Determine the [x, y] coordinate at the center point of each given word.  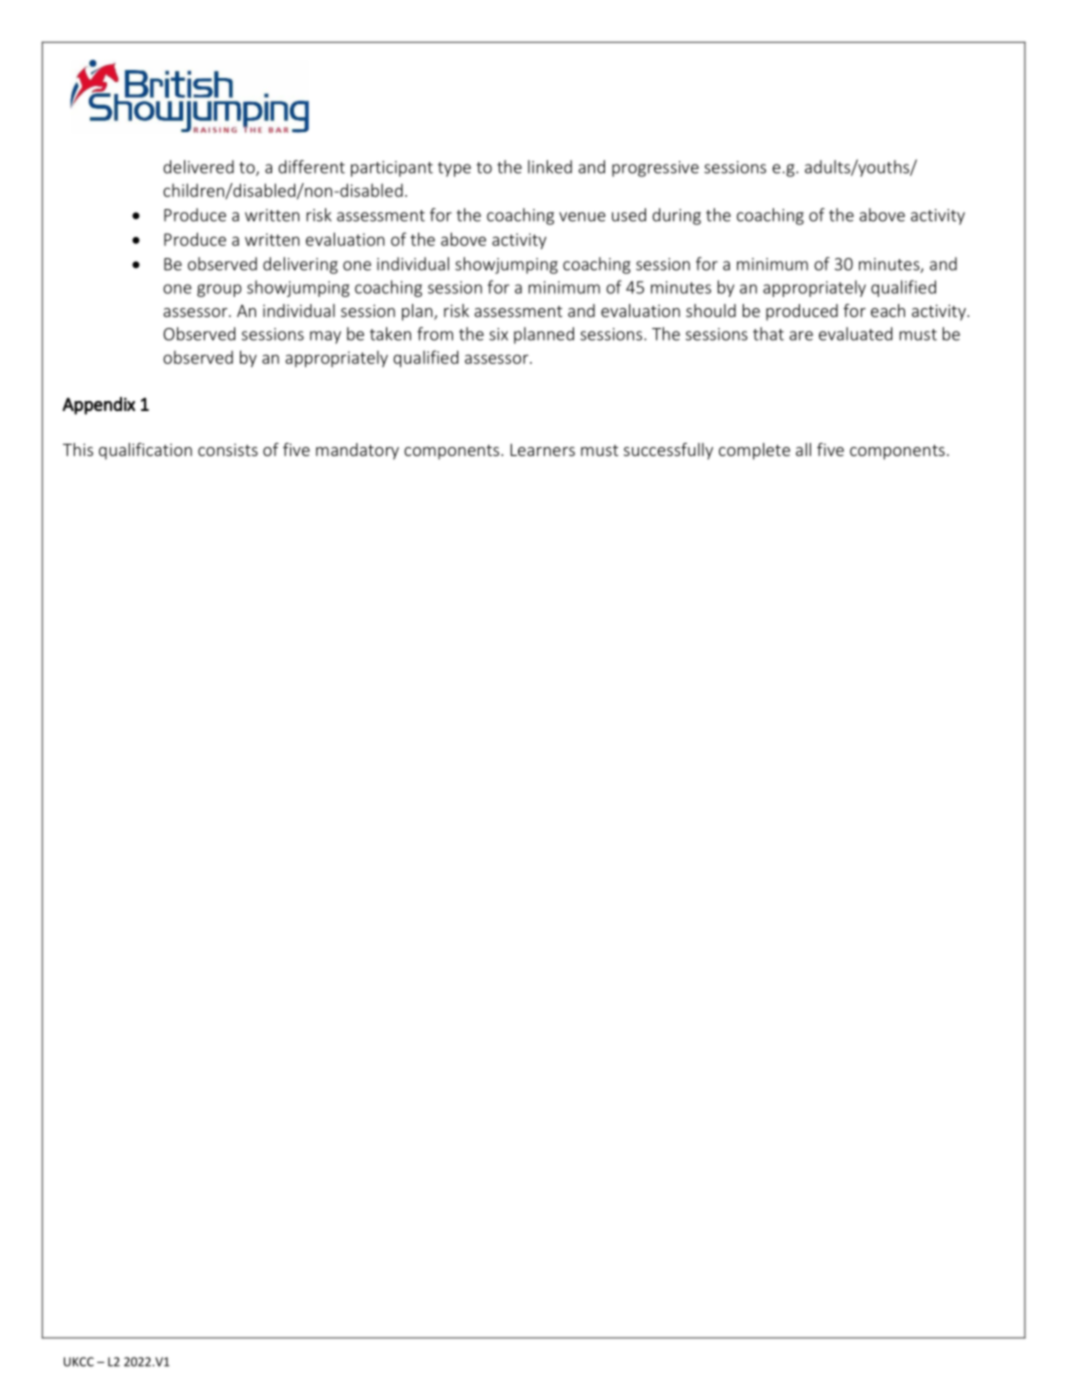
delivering [300, 265]
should [711, 310]
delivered [198, 167]
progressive [655, 169]
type [454, 169]
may [325, 337]
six [498, 334]
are [801, 336]
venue [582, 217]
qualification [145, 451]
